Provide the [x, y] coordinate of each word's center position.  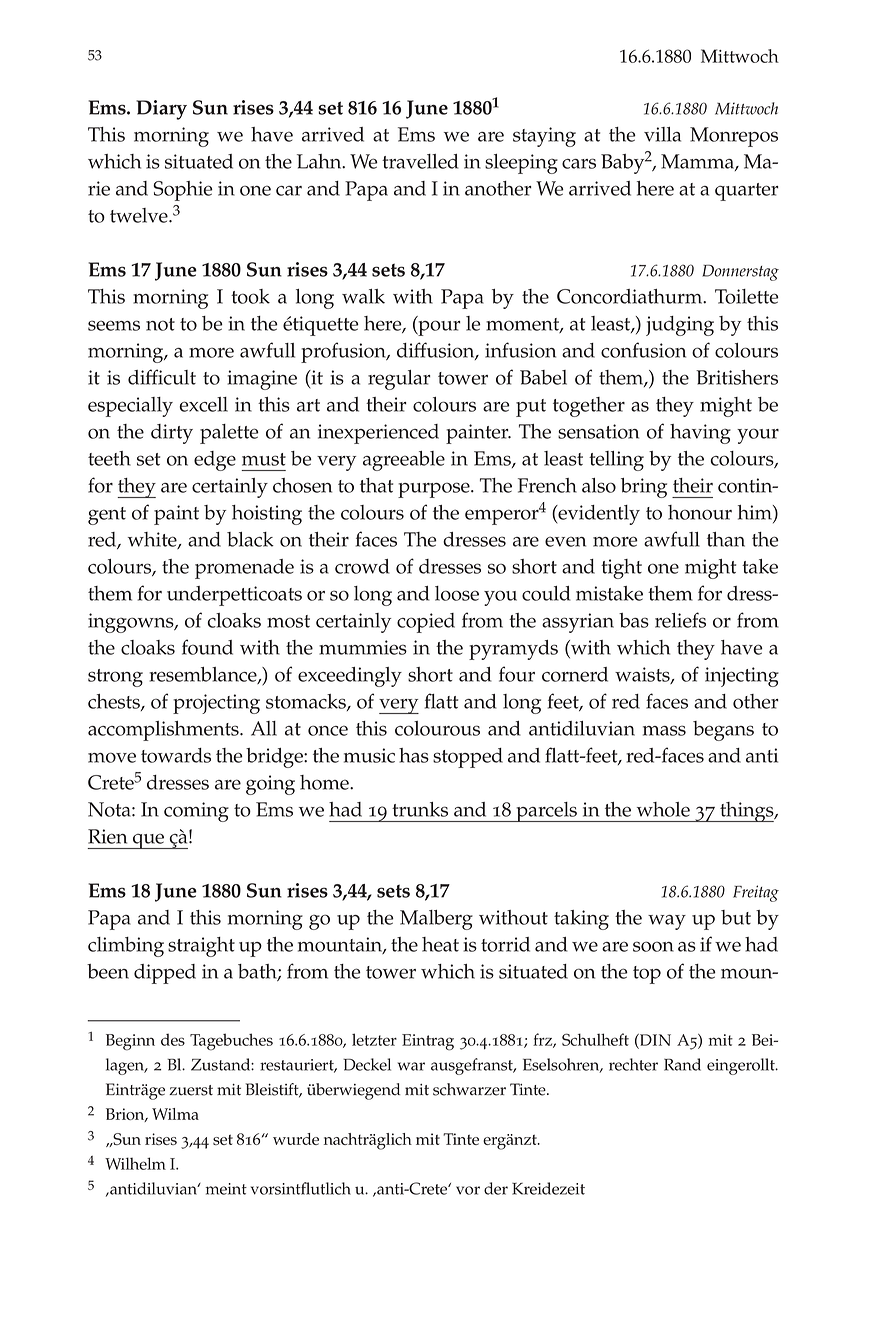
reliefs [680, 620]
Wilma [175, 1114]
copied [426, 623]
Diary [161, 110]
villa [662, 134]
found [207, 647]
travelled [420, 161]
